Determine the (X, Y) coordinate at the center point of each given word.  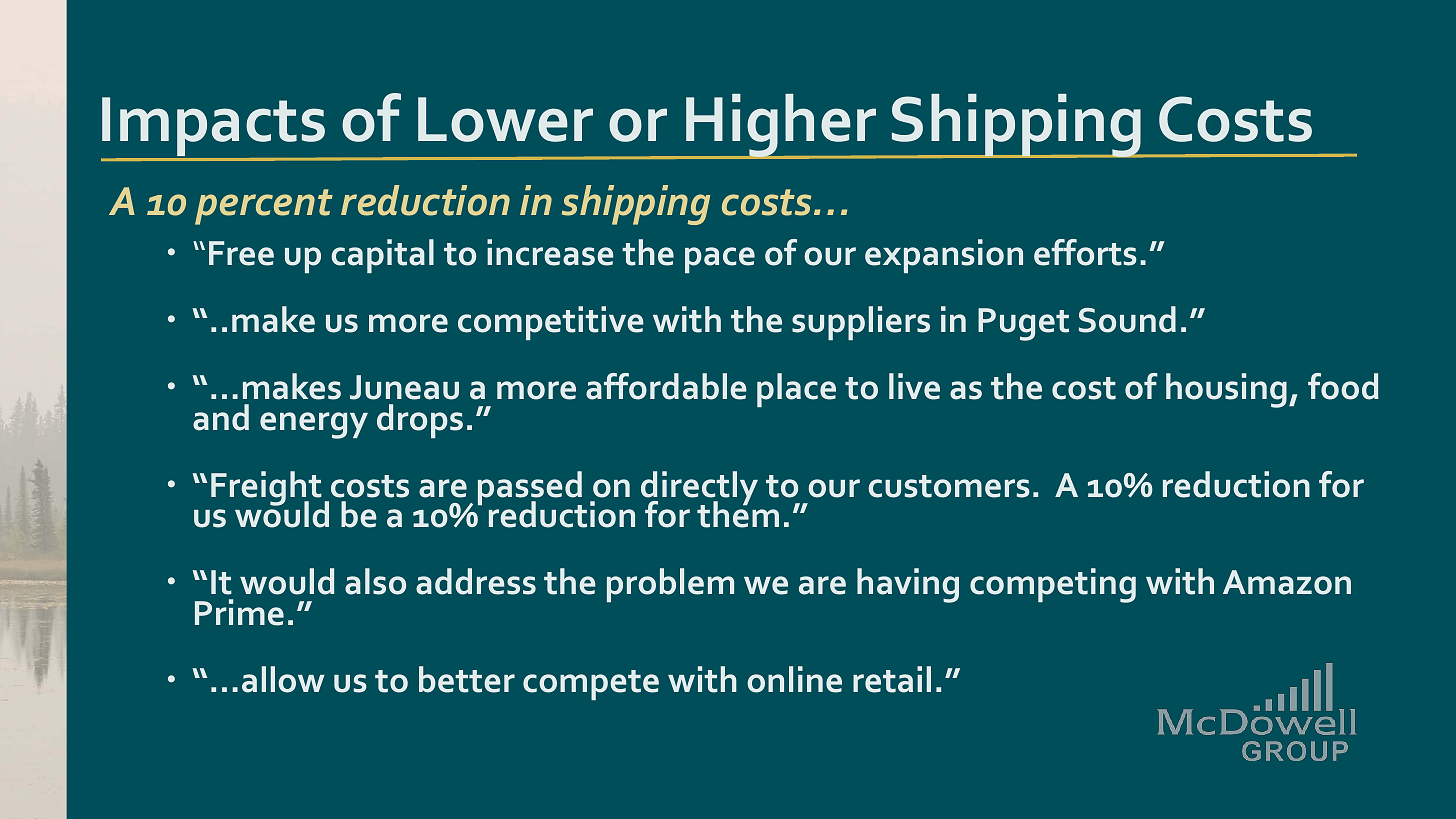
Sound (1127, 319)
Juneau (404, 387)
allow (283, 679)
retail (892, 679)
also (375, 581)
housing (1226, 390)
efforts (1085, 252)
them (738, 514)
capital (382, 256)
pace (720, 260)
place (796, 390)
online (794, 679)
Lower (505, 119)
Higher (782, 126)
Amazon (1287, 582)
